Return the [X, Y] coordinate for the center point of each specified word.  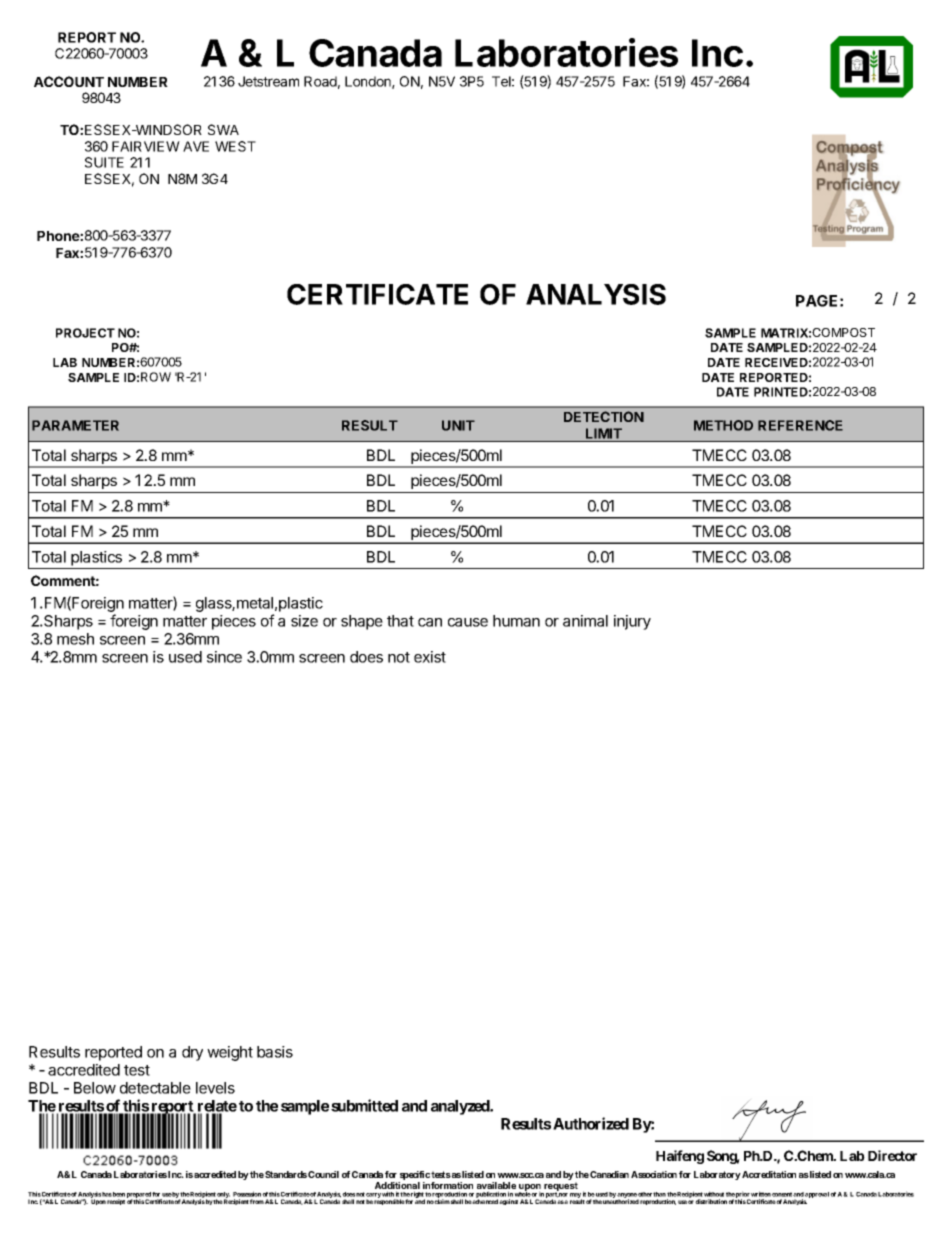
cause [468, 622]
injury [632, 622]
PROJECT [85, 333]
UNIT [458, 425]
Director [892, 1155]
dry [192, 1053]
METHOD [723, 425]
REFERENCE [800, 425]
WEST [235, 146]
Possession [247, 1194]
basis [275, 1052]
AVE [196, 146]
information [448, 1187]
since [224, 657]
